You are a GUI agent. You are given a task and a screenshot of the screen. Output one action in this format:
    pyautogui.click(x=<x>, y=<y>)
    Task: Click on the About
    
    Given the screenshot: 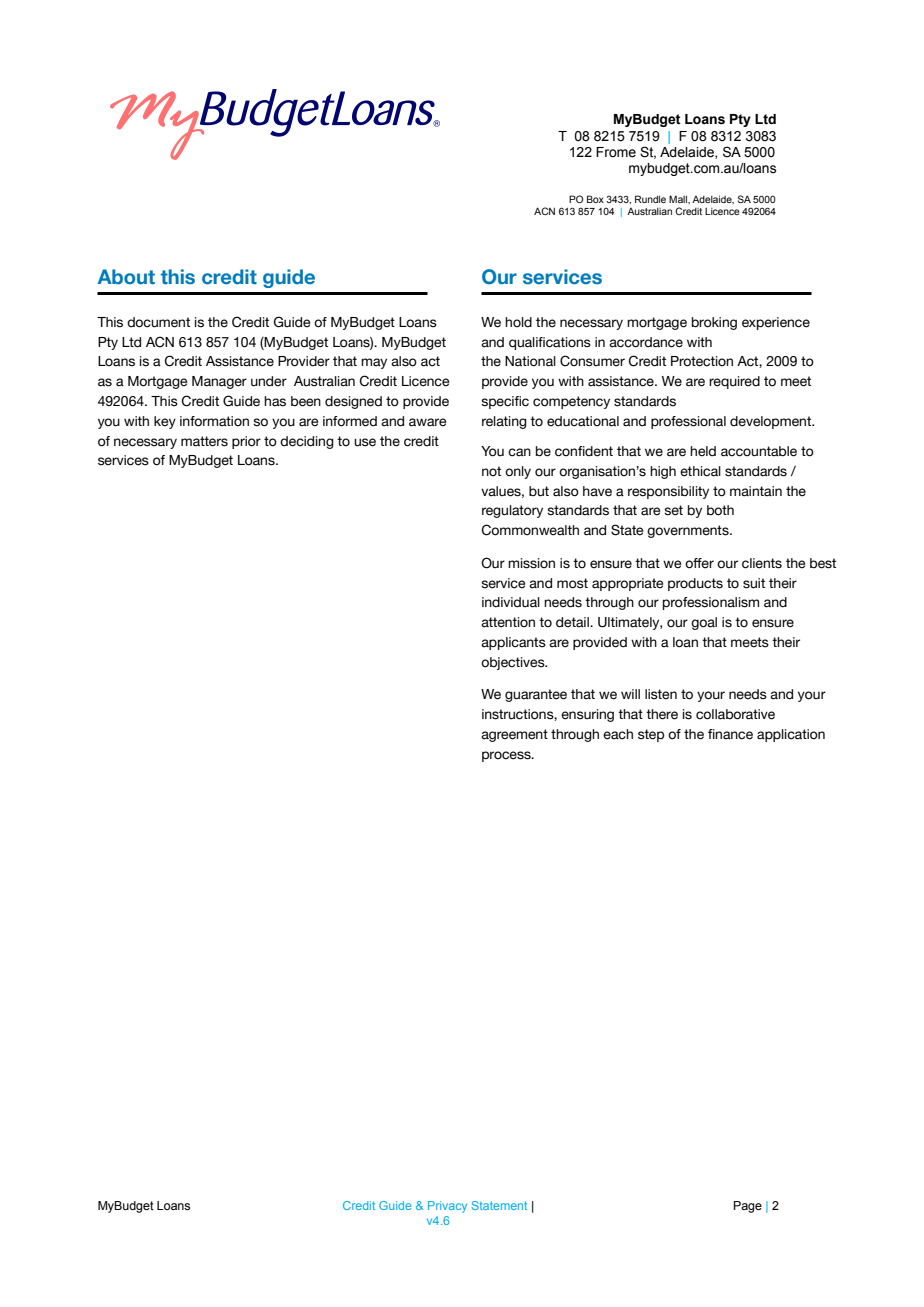 What is the action you would take?
    pyautogui.click(x=126, y=277)
